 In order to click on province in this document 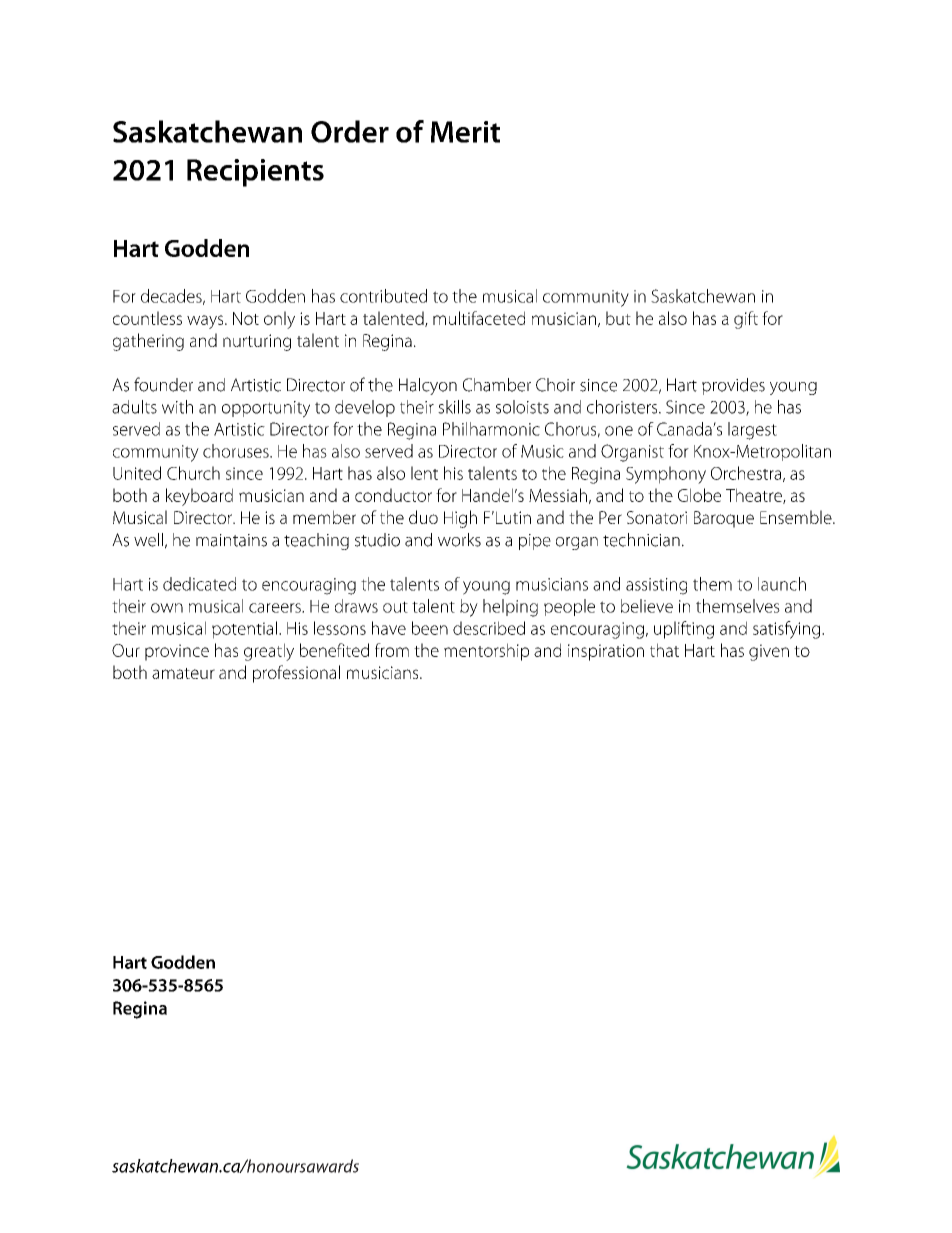, I will do `click(177, 652)`.
